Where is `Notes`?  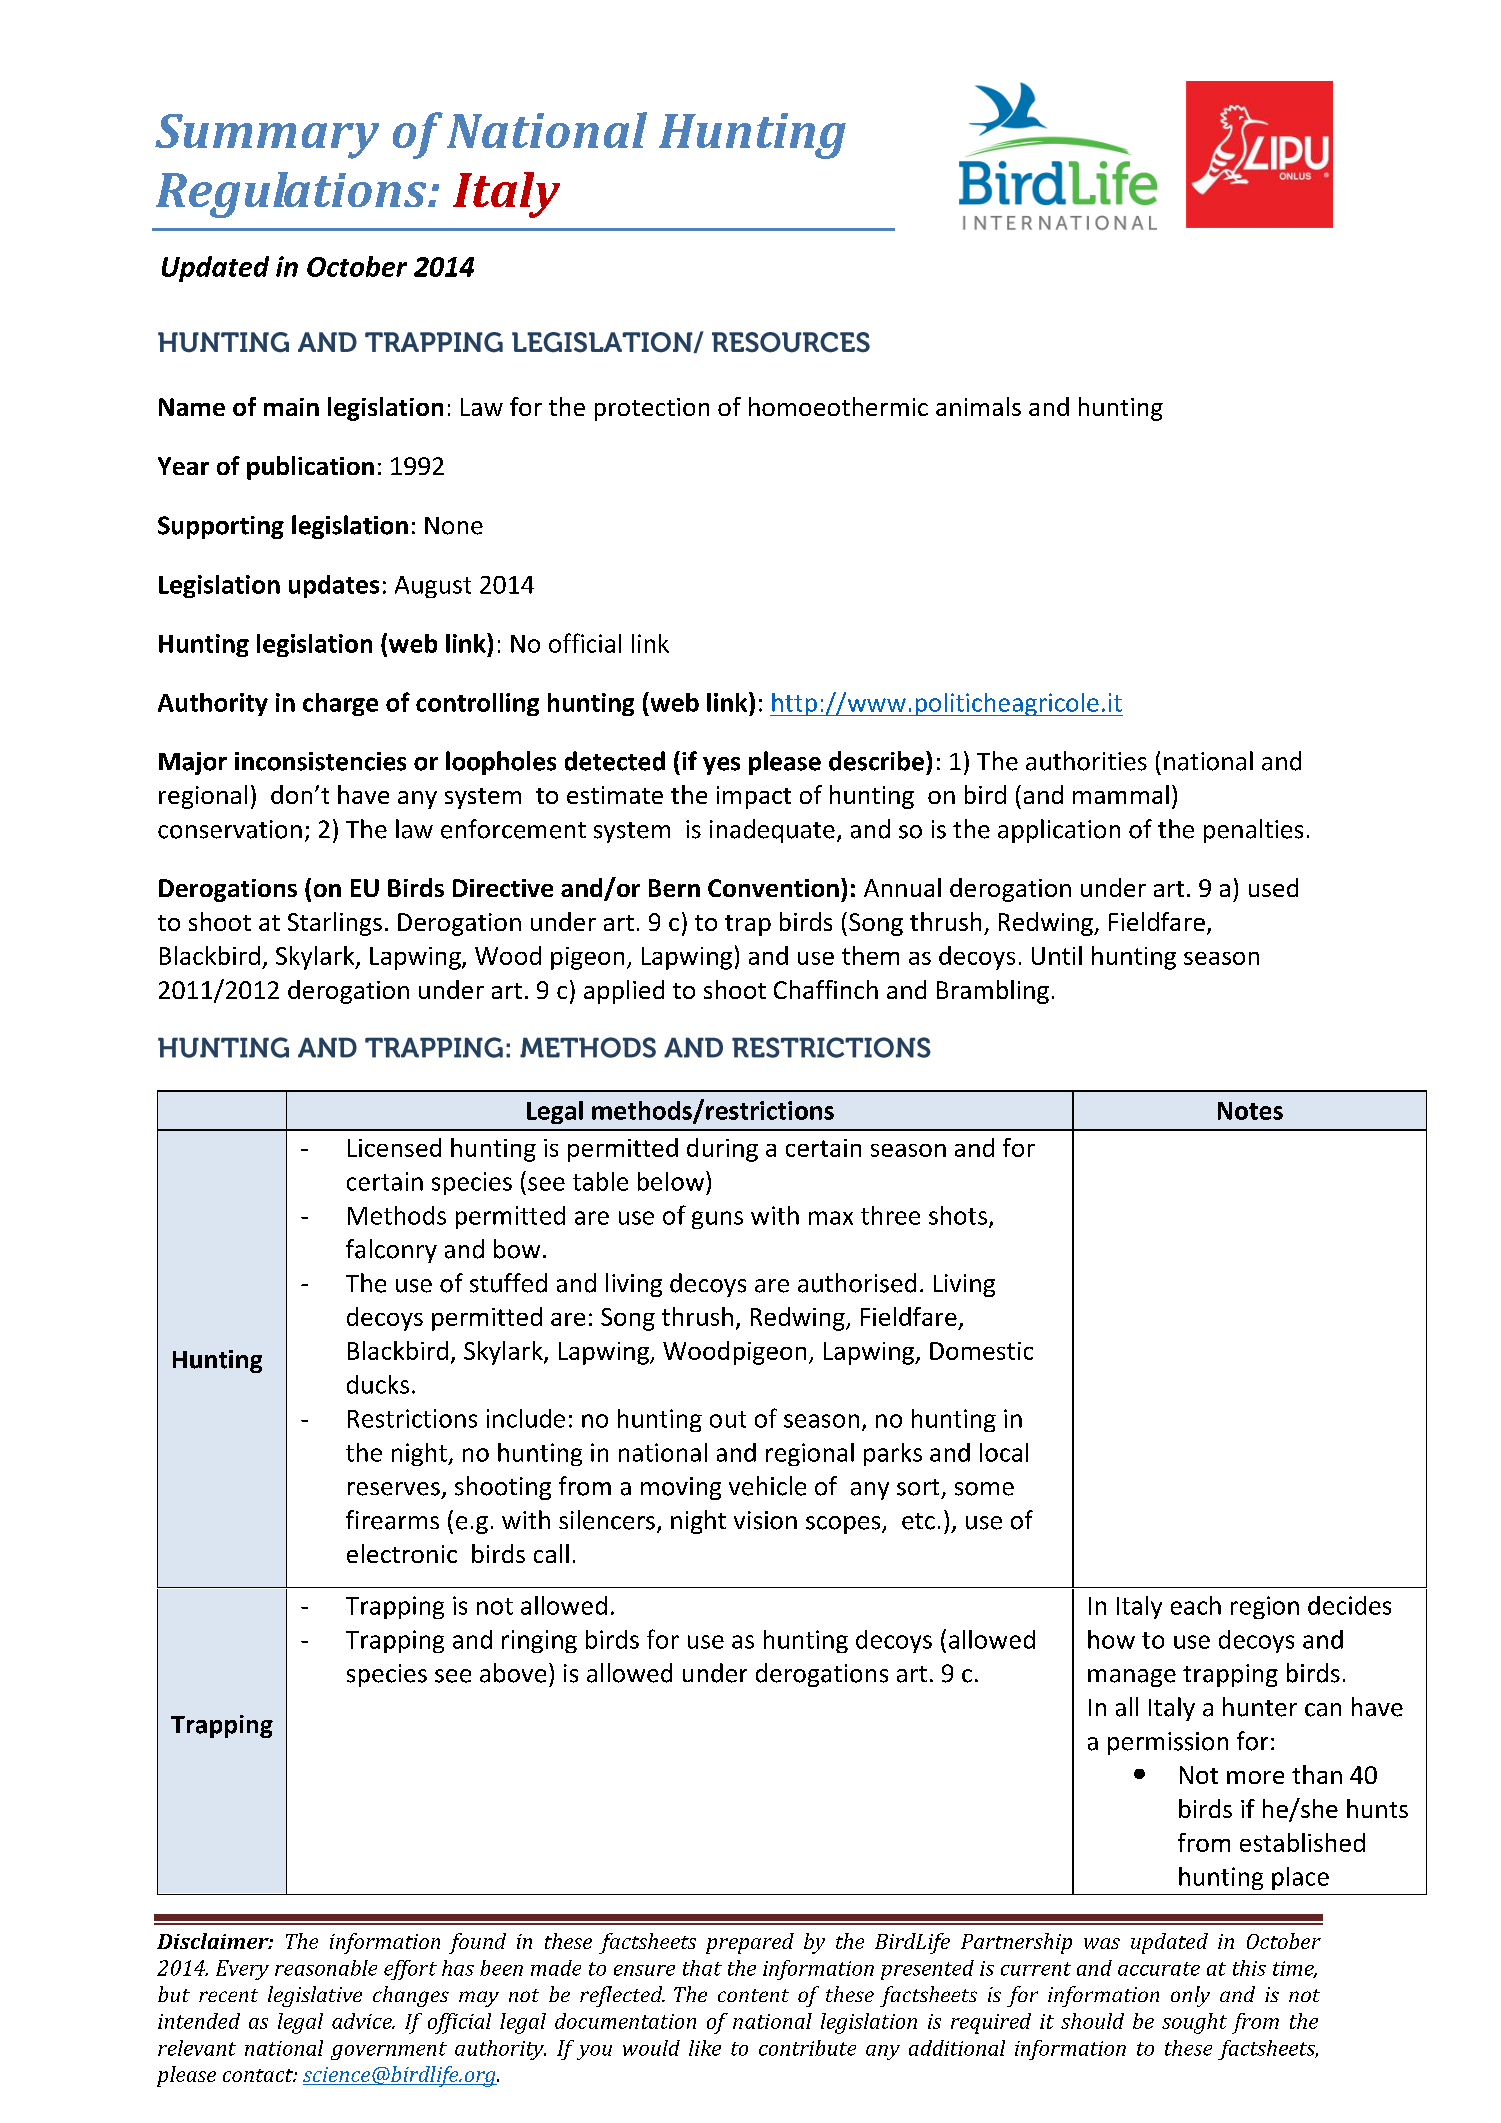
Notes is located at coordinates (1250, 1111).
